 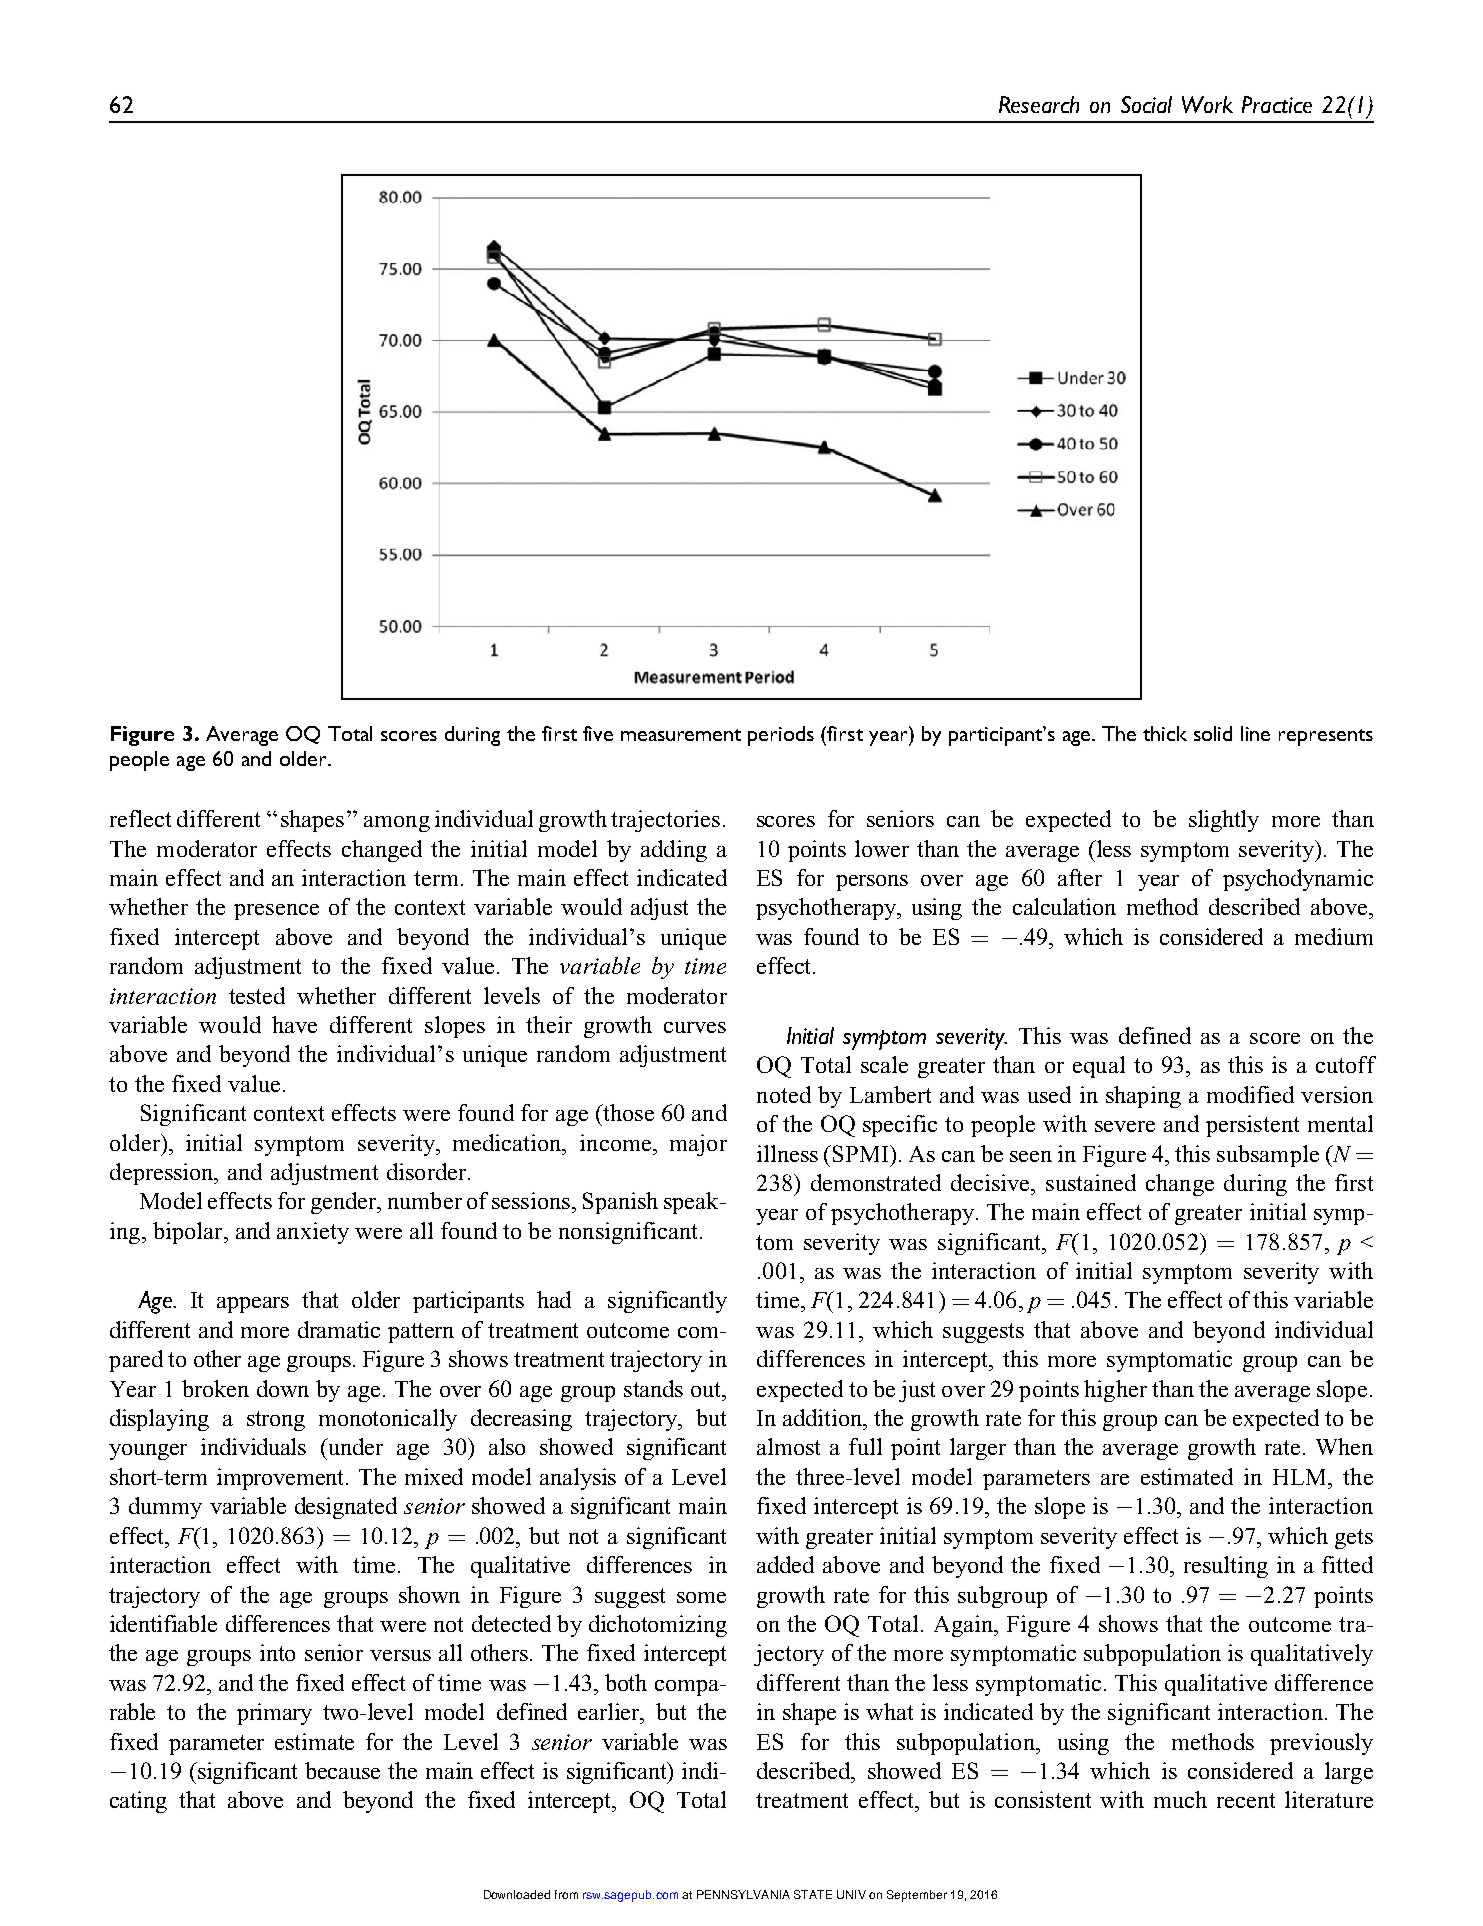 I want to click on periods, so click(x=781, y=736).
